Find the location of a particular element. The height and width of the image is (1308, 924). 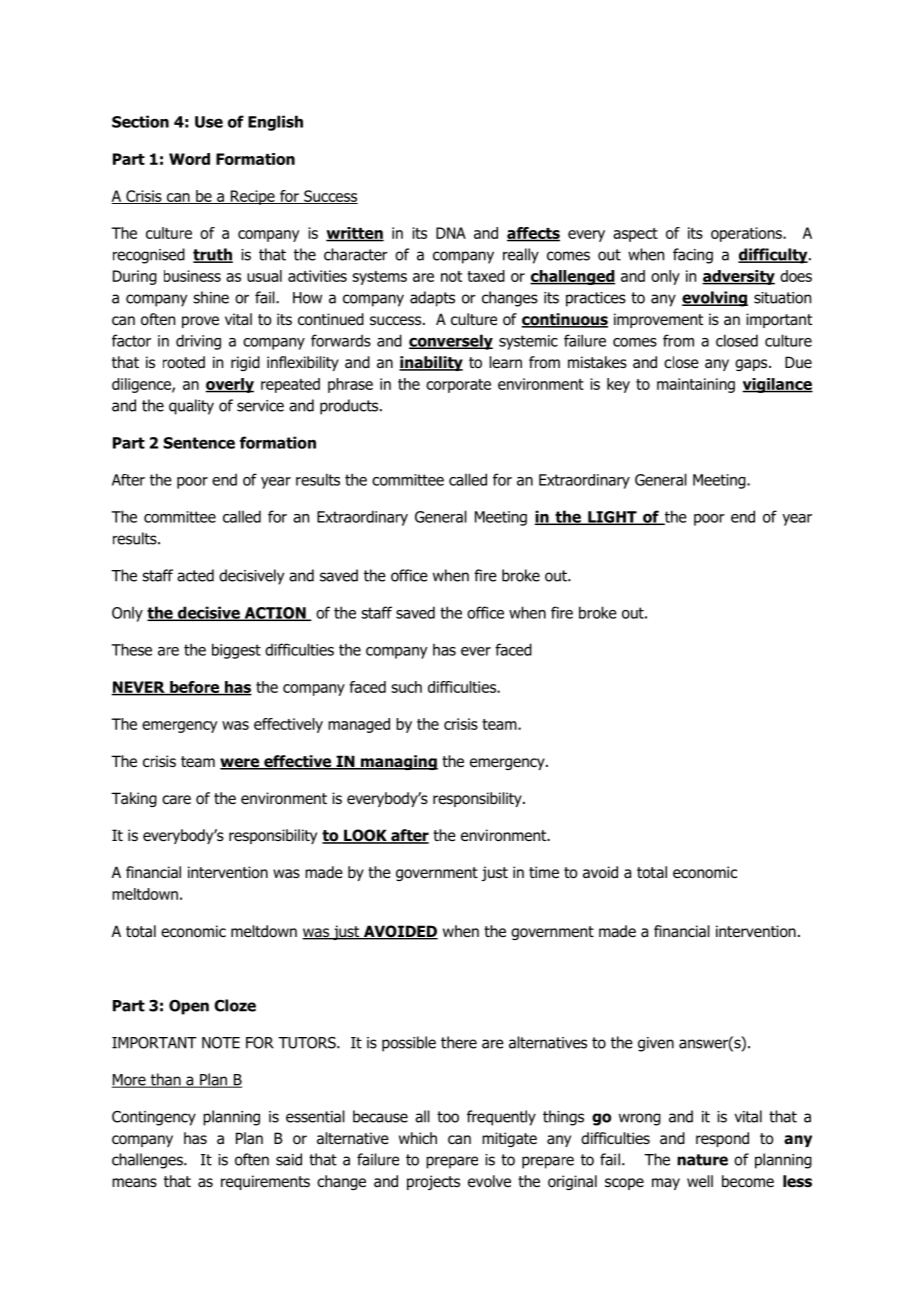

LIGHT is located at coordinates (612, 518).
